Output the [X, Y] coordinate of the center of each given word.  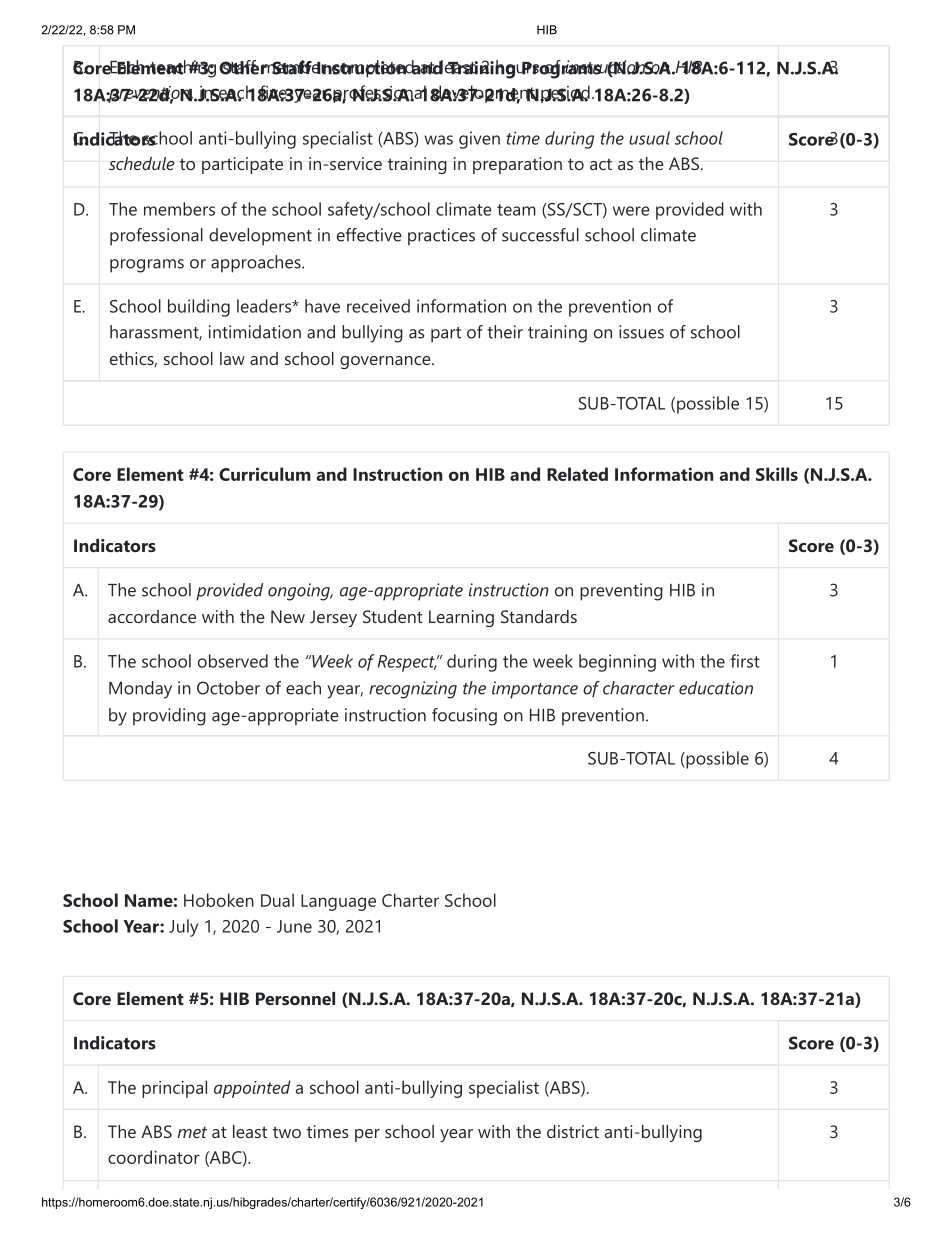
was [438, 140]
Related [577, 474]
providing [169, 717]
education [716, 688]
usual [649, 138]
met [192, 1132]
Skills [777, 474]
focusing [464, 717]
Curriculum [265, 474]
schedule [142, 163]
